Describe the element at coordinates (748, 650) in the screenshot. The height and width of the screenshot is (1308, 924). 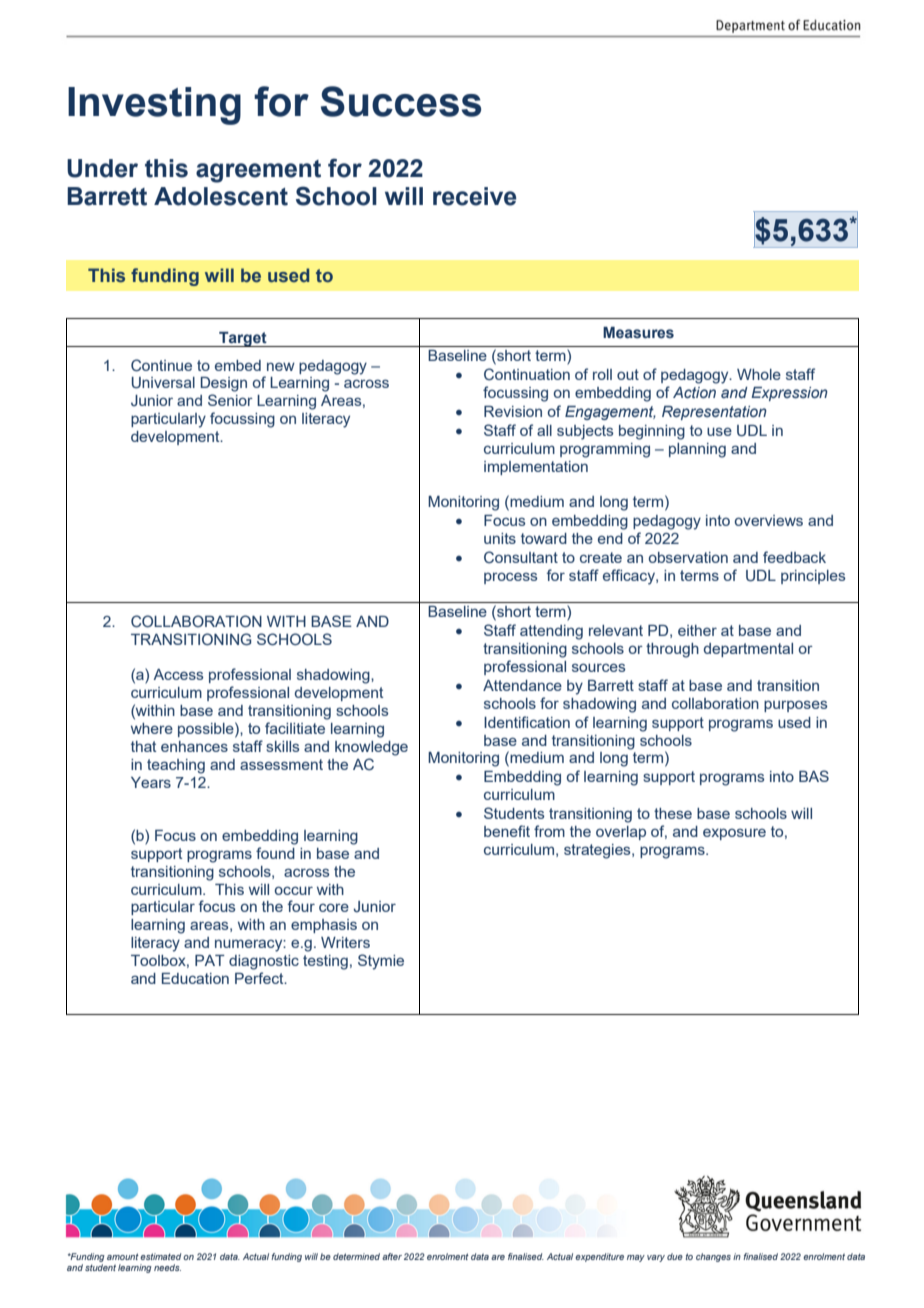
I see `departmental` at that location.
